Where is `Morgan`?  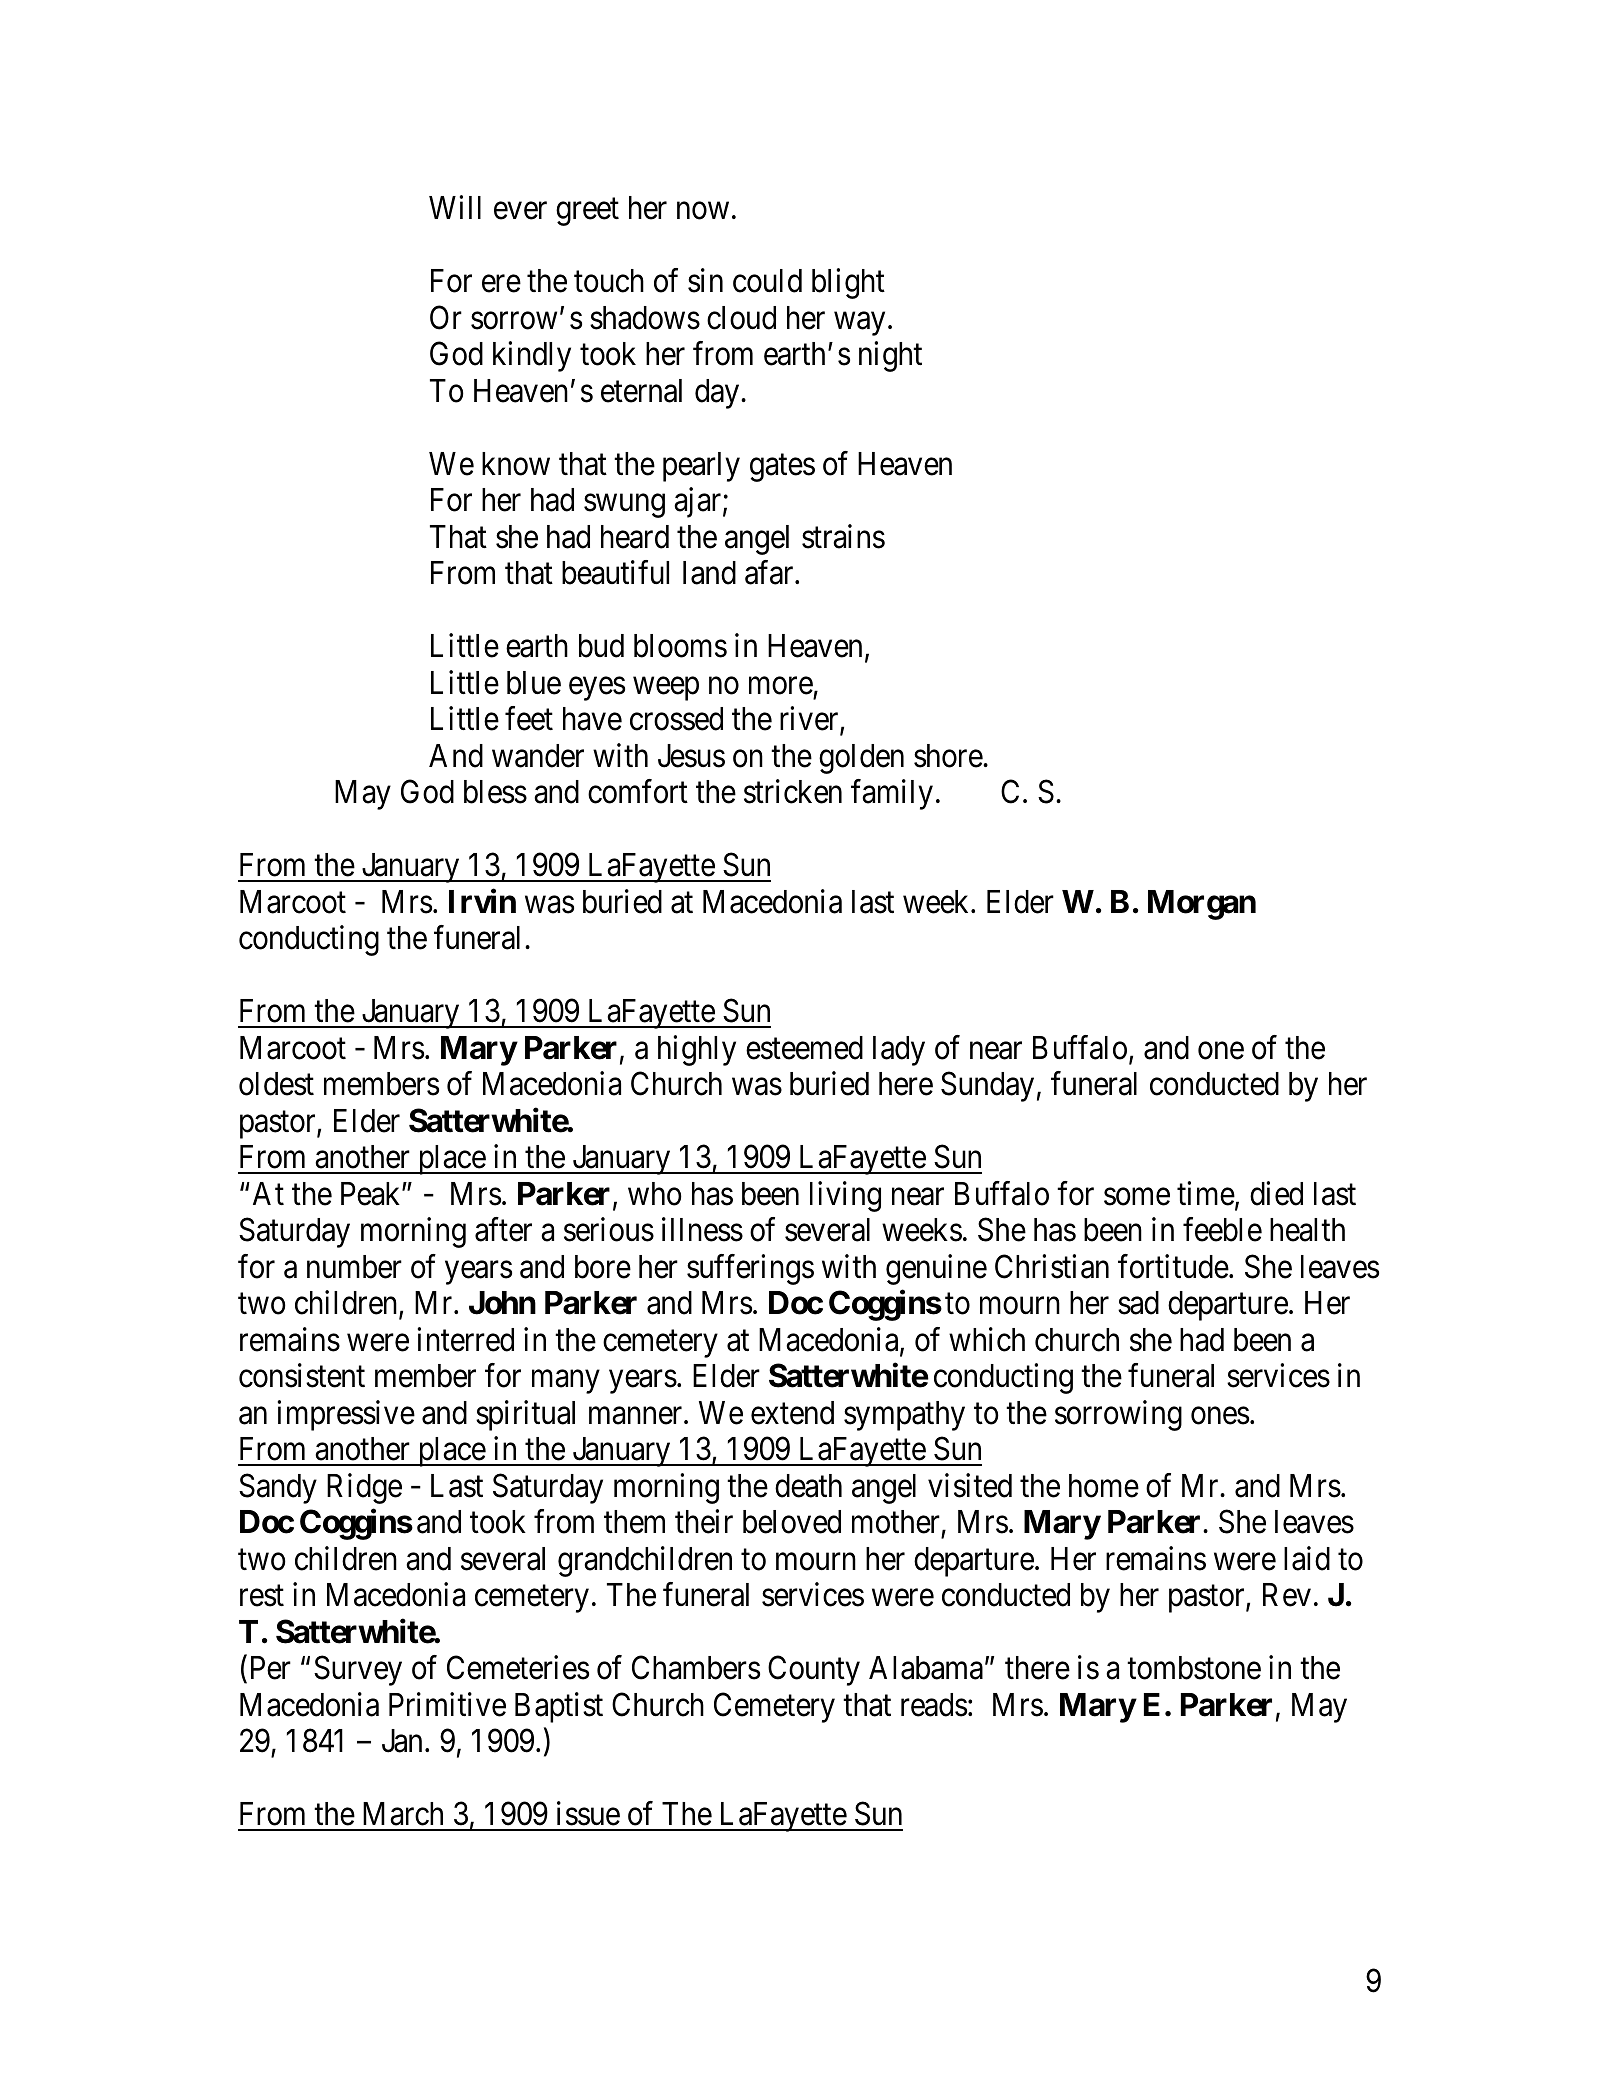
Morgan is located at coordinates (1202, 905).
